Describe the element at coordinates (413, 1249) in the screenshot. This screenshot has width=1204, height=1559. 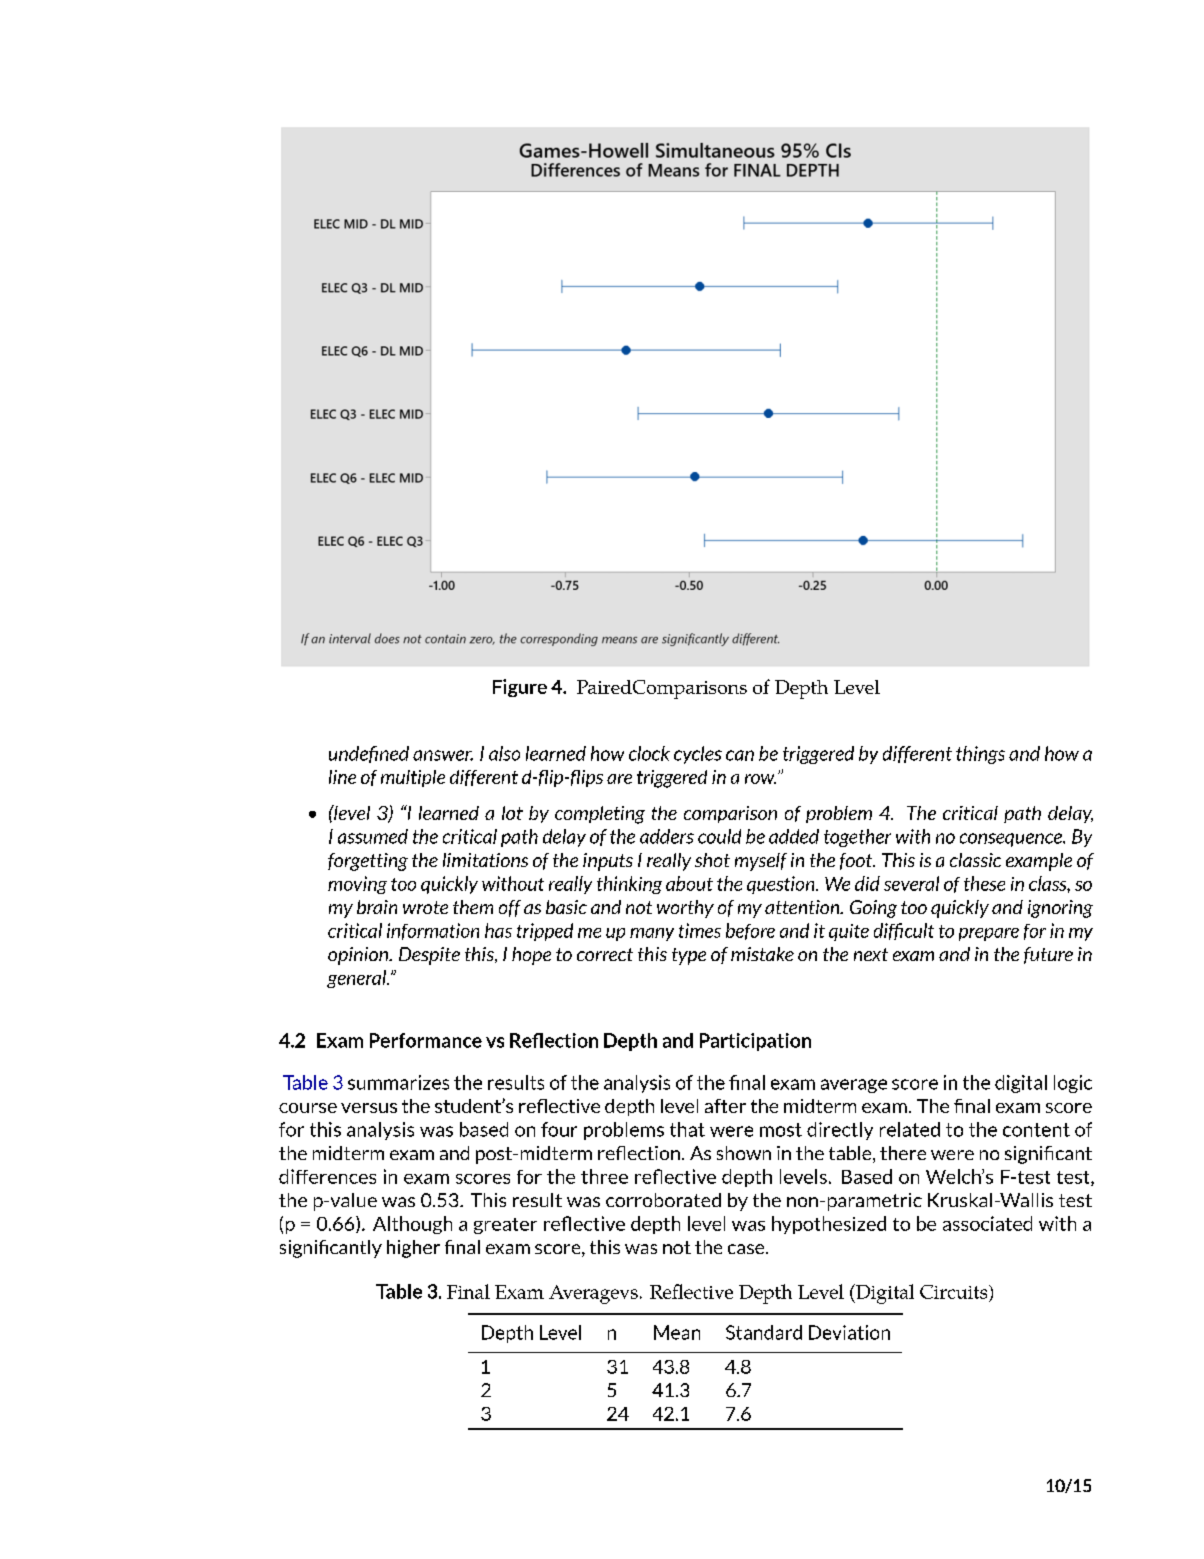
I see `higher` at that location.
